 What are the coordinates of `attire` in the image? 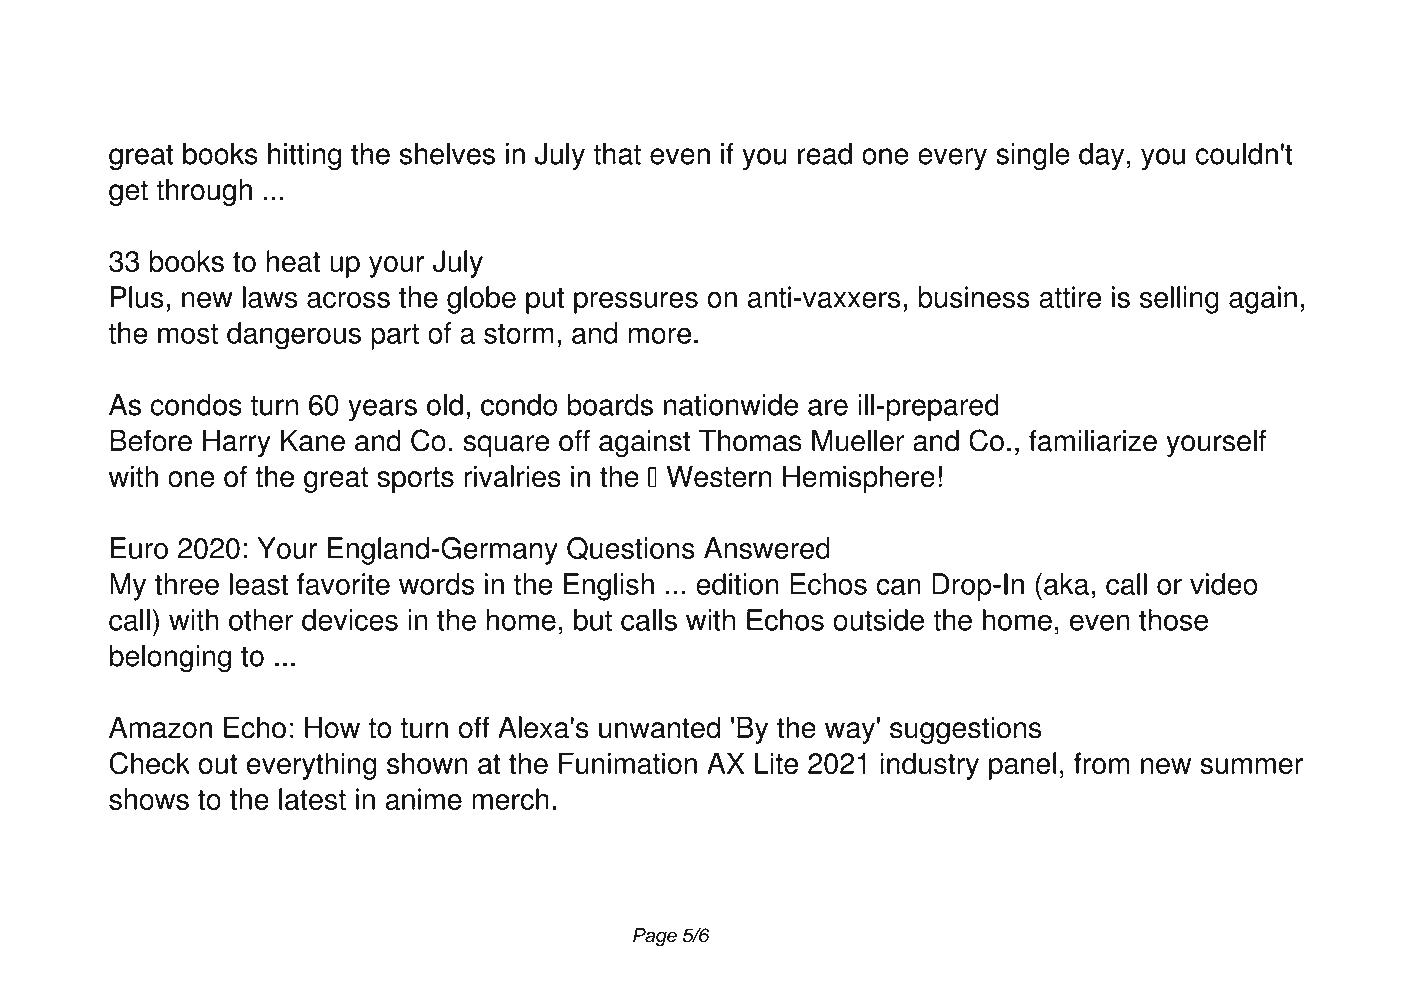 It's located at (1070, 297).
